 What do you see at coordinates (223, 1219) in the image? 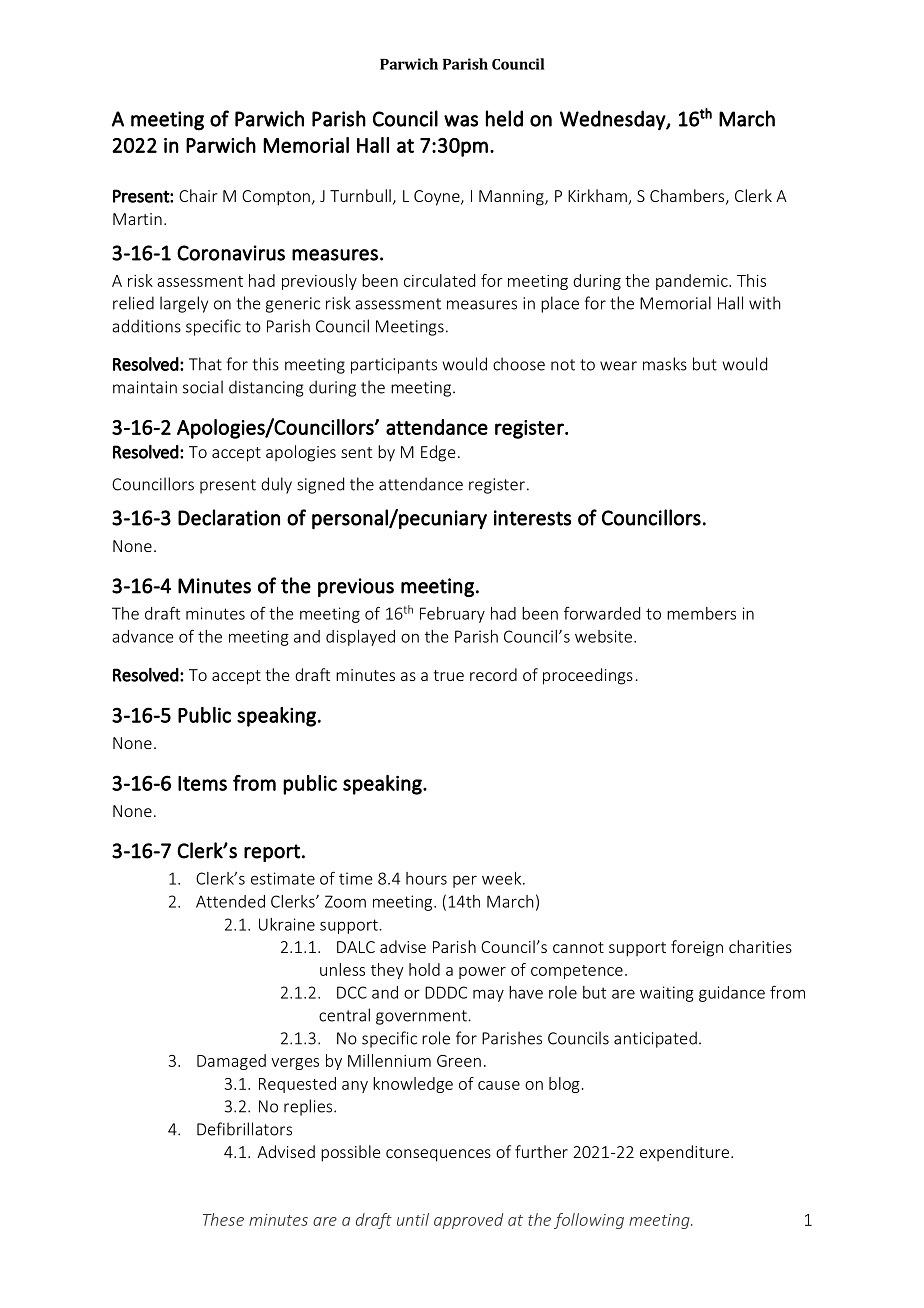
I see `These` at bounding box center [223, 1219].
